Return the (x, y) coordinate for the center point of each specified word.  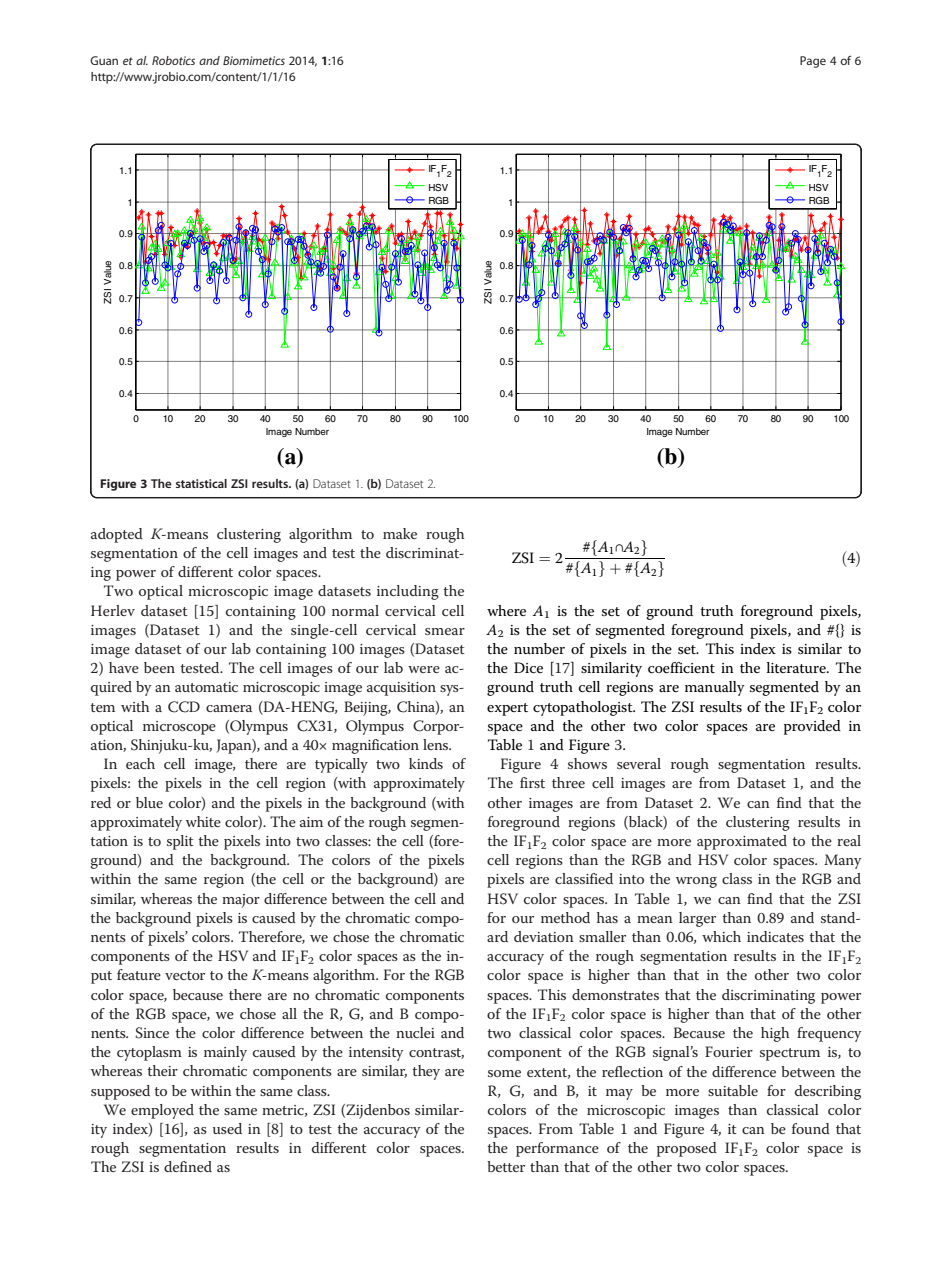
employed (162, 1111)
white (203, 821)
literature (797, 667)
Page (813, 62)
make (400, 533)
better (506, 1166)
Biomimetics (254, 60)
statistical (201, 483)
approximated (742, 842)
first (532, 782)
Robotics (173, 60)
